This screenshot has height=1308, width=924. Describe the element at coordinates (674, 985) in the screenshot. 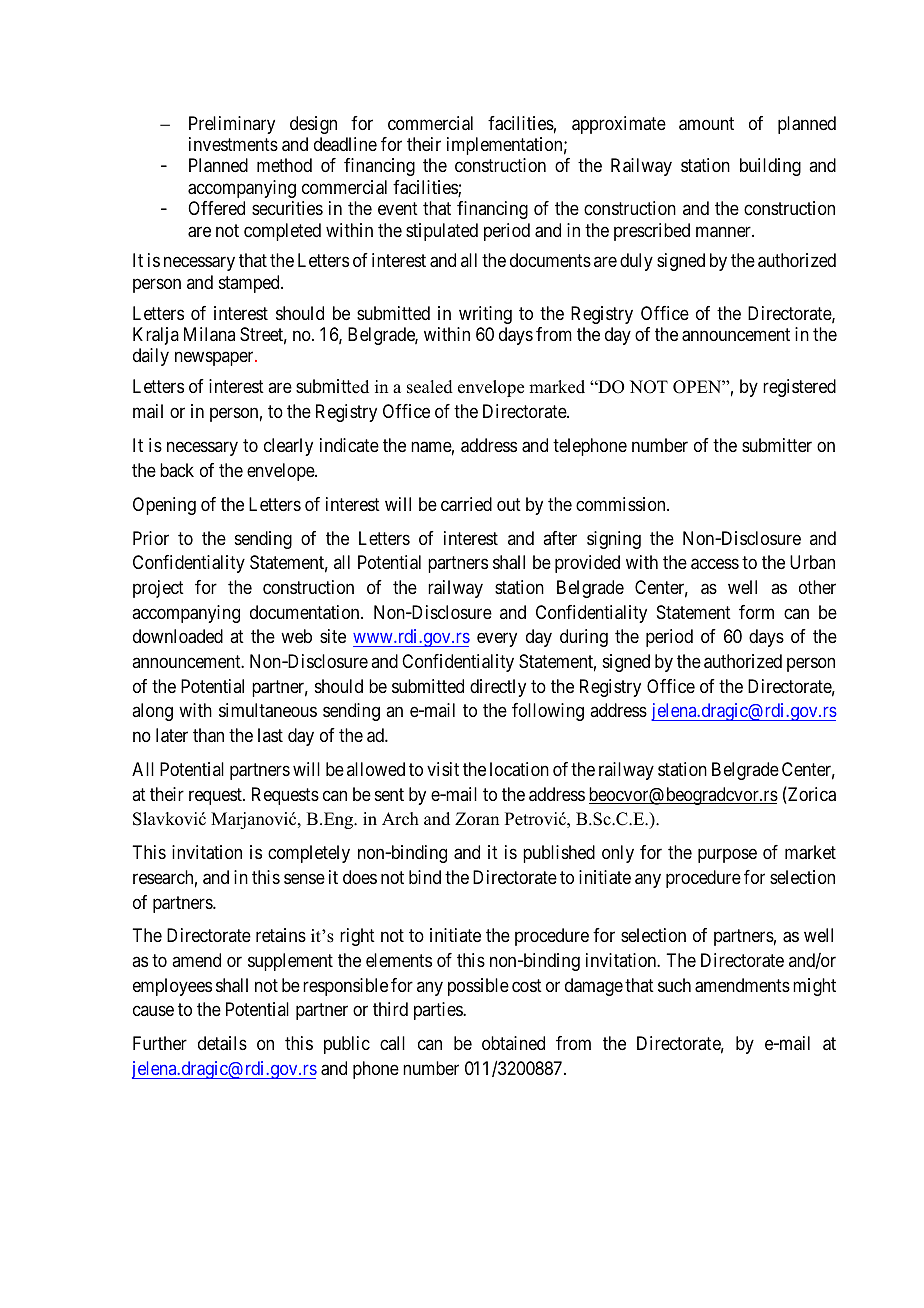

I see `such` at that location.
